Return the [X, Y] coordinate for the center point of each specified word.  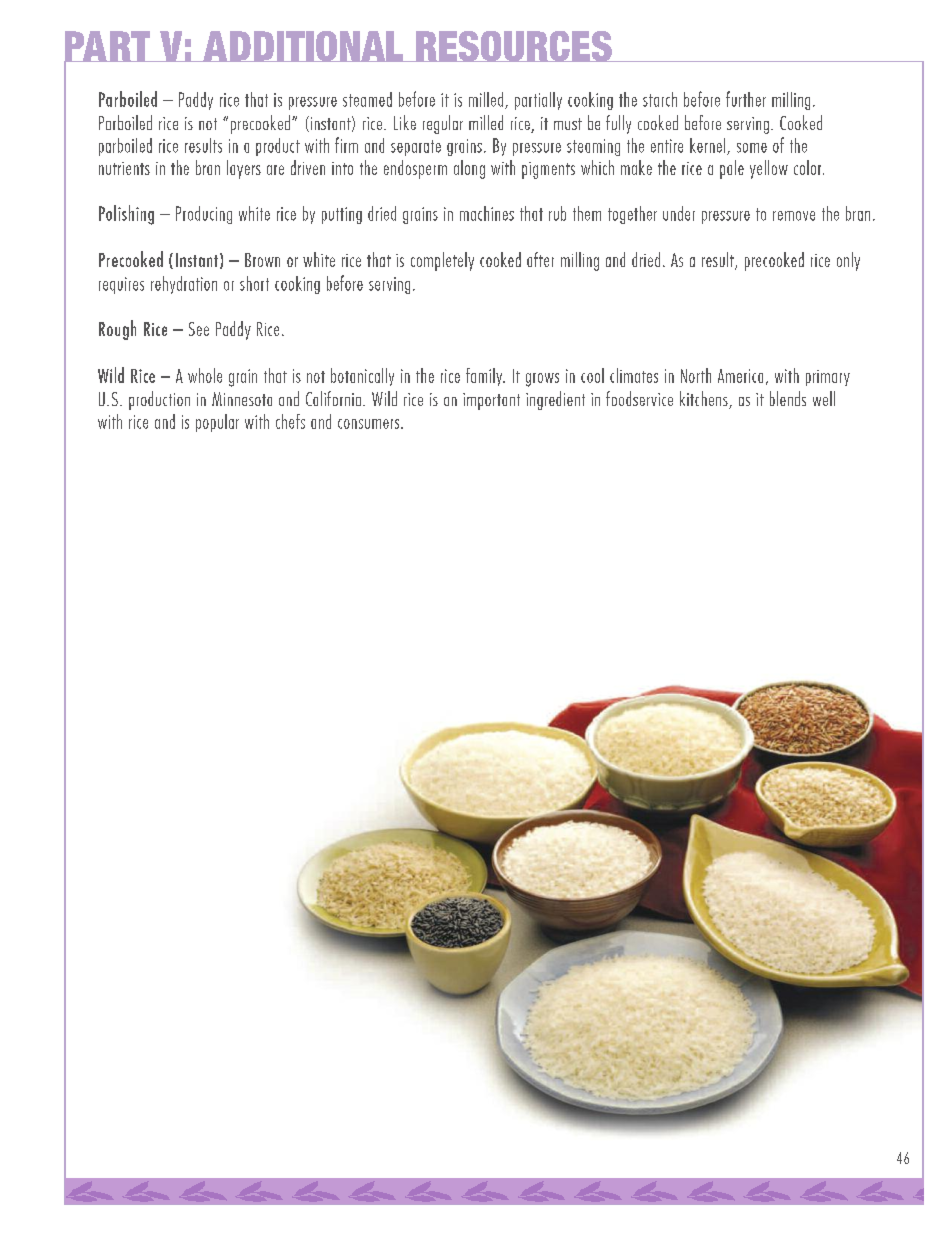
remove [794, 216]
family [485, 377]
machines [487, 213]
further [746, 99]
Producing [204, 215]
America [740, 376]
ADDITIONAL [303, 46]
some [752, 148]
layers [244, 169]
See [199, 329]
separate [416, 148]
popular [217, 423]
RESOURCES [514, 46]
